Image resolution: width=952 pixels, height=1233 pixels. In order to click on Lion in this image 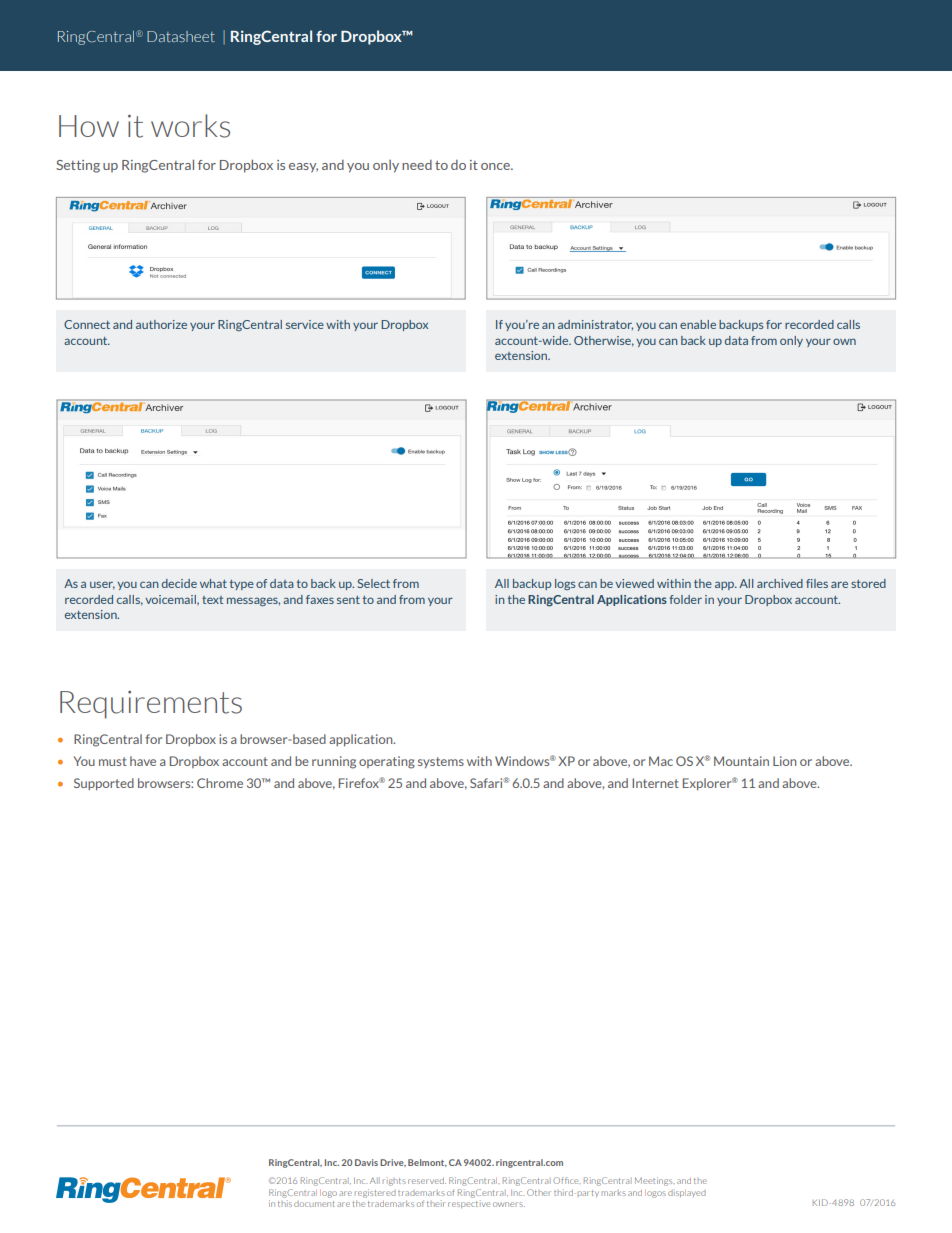, I will do `click(784, 761)`.
